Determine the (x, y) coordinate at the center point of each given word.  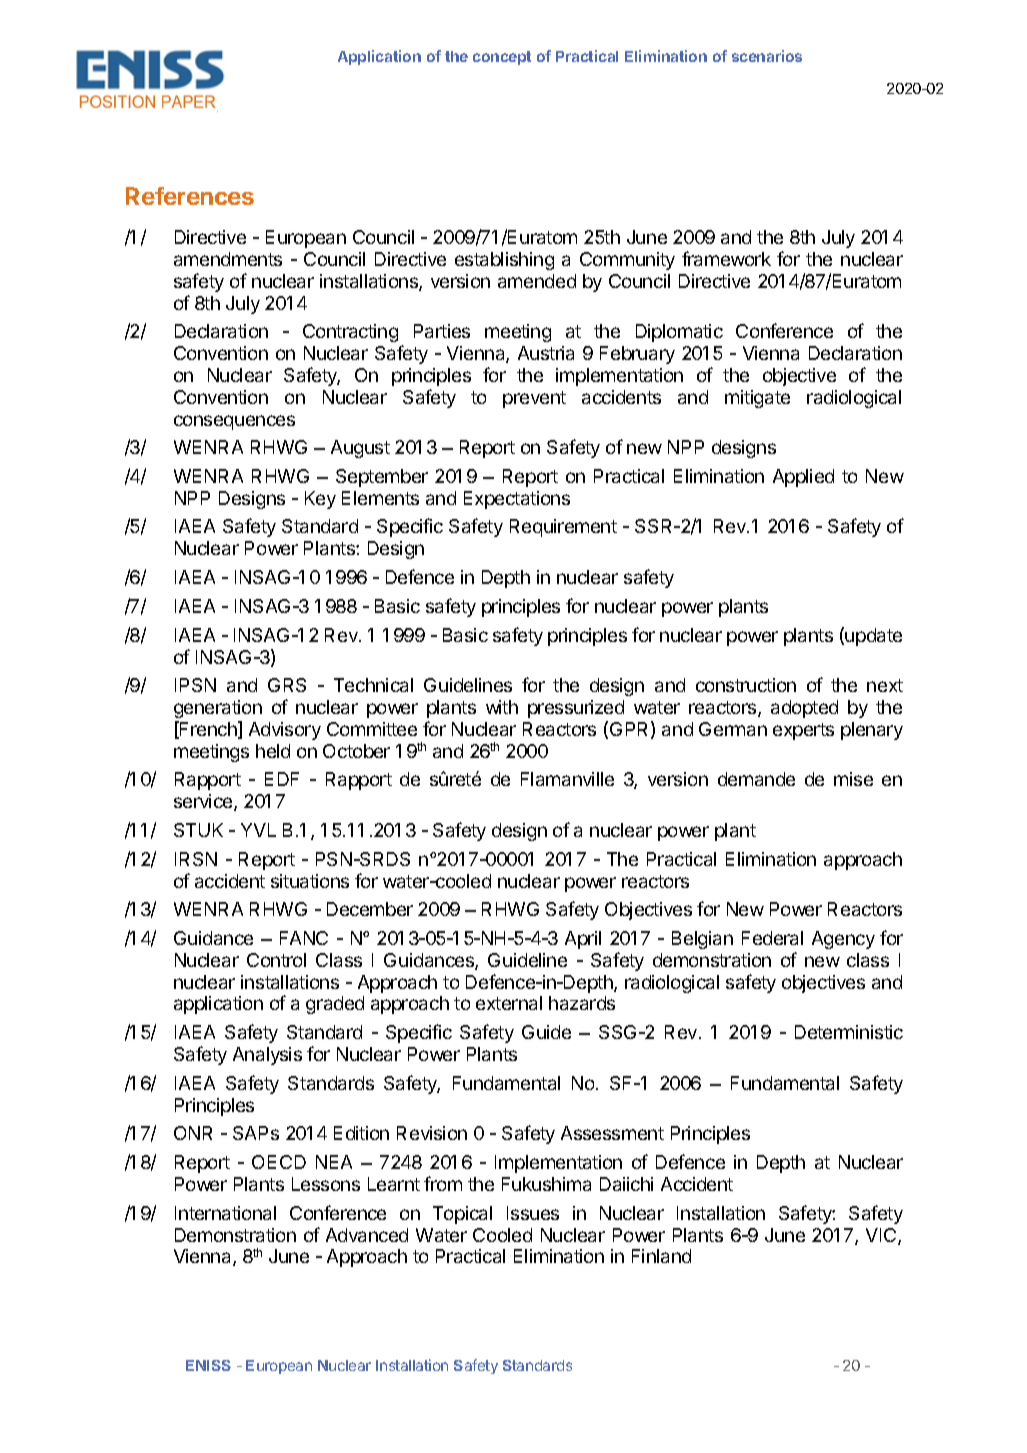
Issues (533, 1213)
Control (276, 960)
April (583, 940)
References (190, 196)
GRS (287, 685)
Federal (772, 938)
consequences (234, 422)
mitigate (757, 399)
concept (502, 58)
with (502, 707)
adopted (804, 709)
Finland (661, 1256)
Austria (546, 353)
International (225, 1213)
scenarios (767, 56)
